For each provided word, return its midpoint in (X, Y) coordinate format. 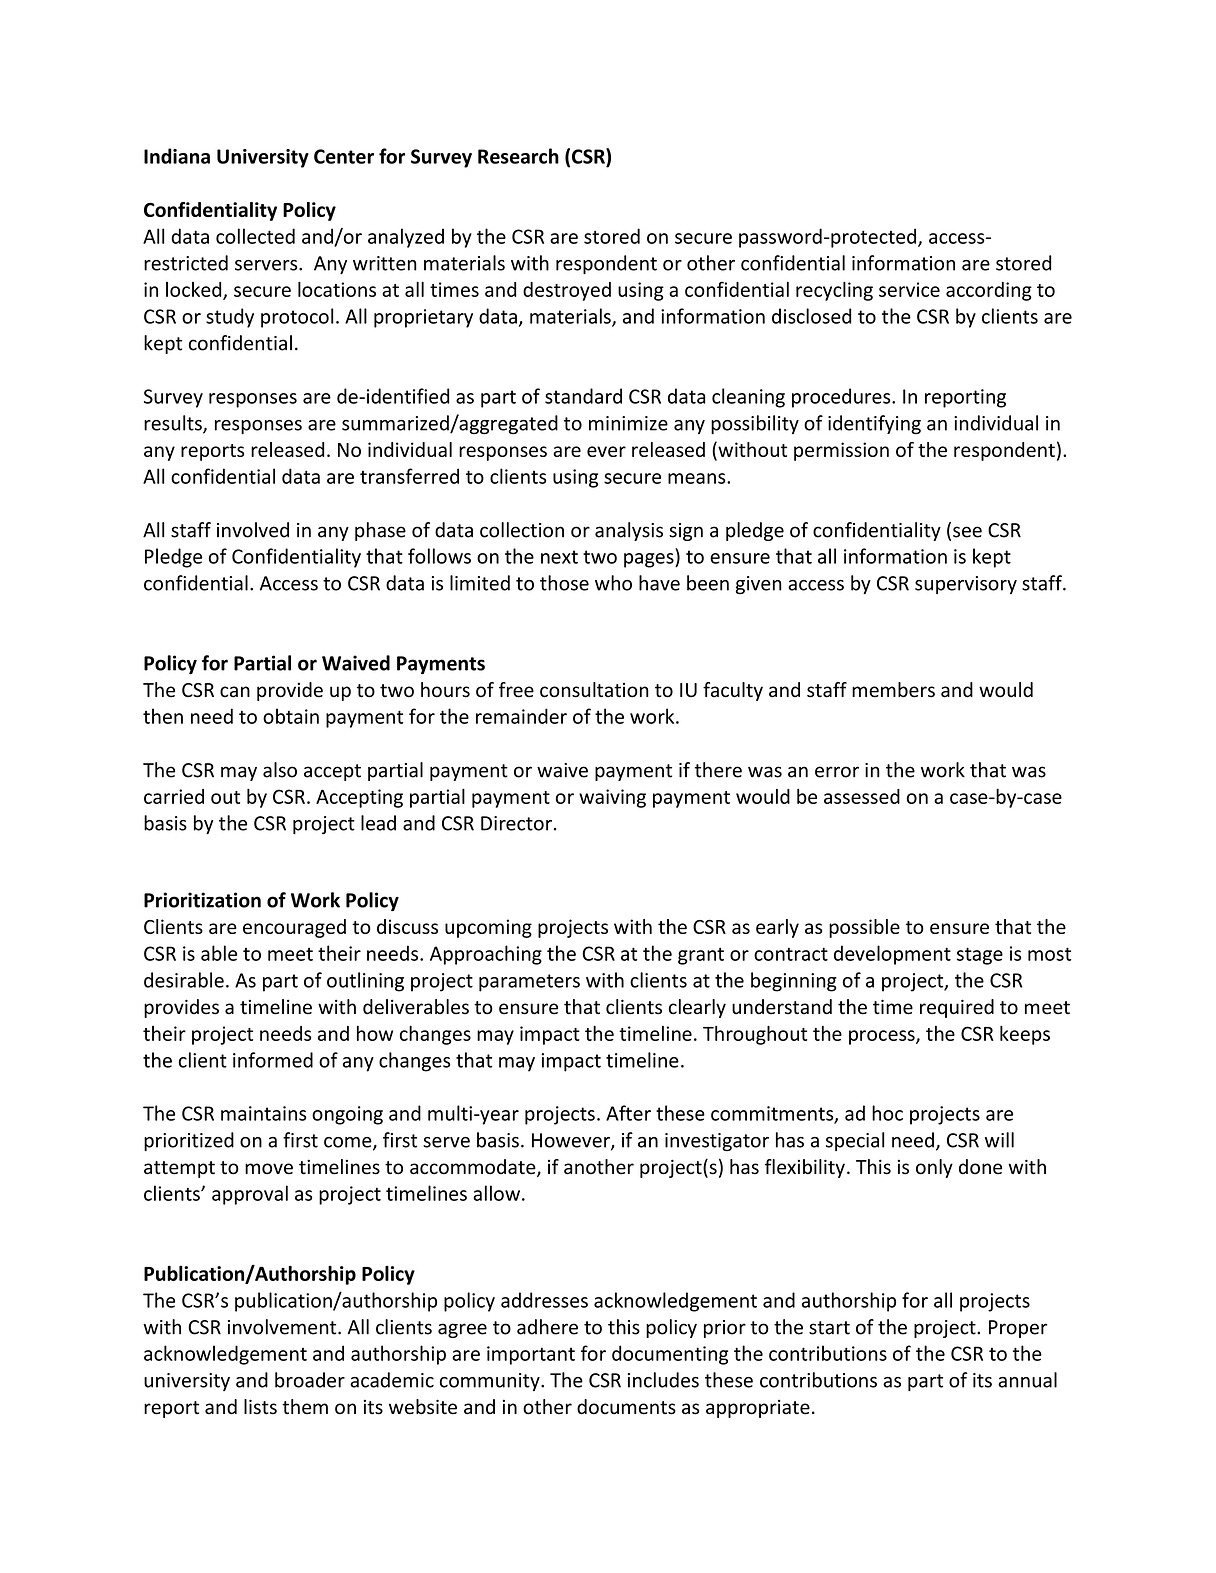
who (613, 583)
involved (253, 530)
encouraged (294, 928)
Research (518, 156)
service (909, 289)
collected (255, 236)
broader (310, 1380)
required (957, 1008)
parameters (529, 983)
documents (626, 1407)
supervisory (966, 585)
